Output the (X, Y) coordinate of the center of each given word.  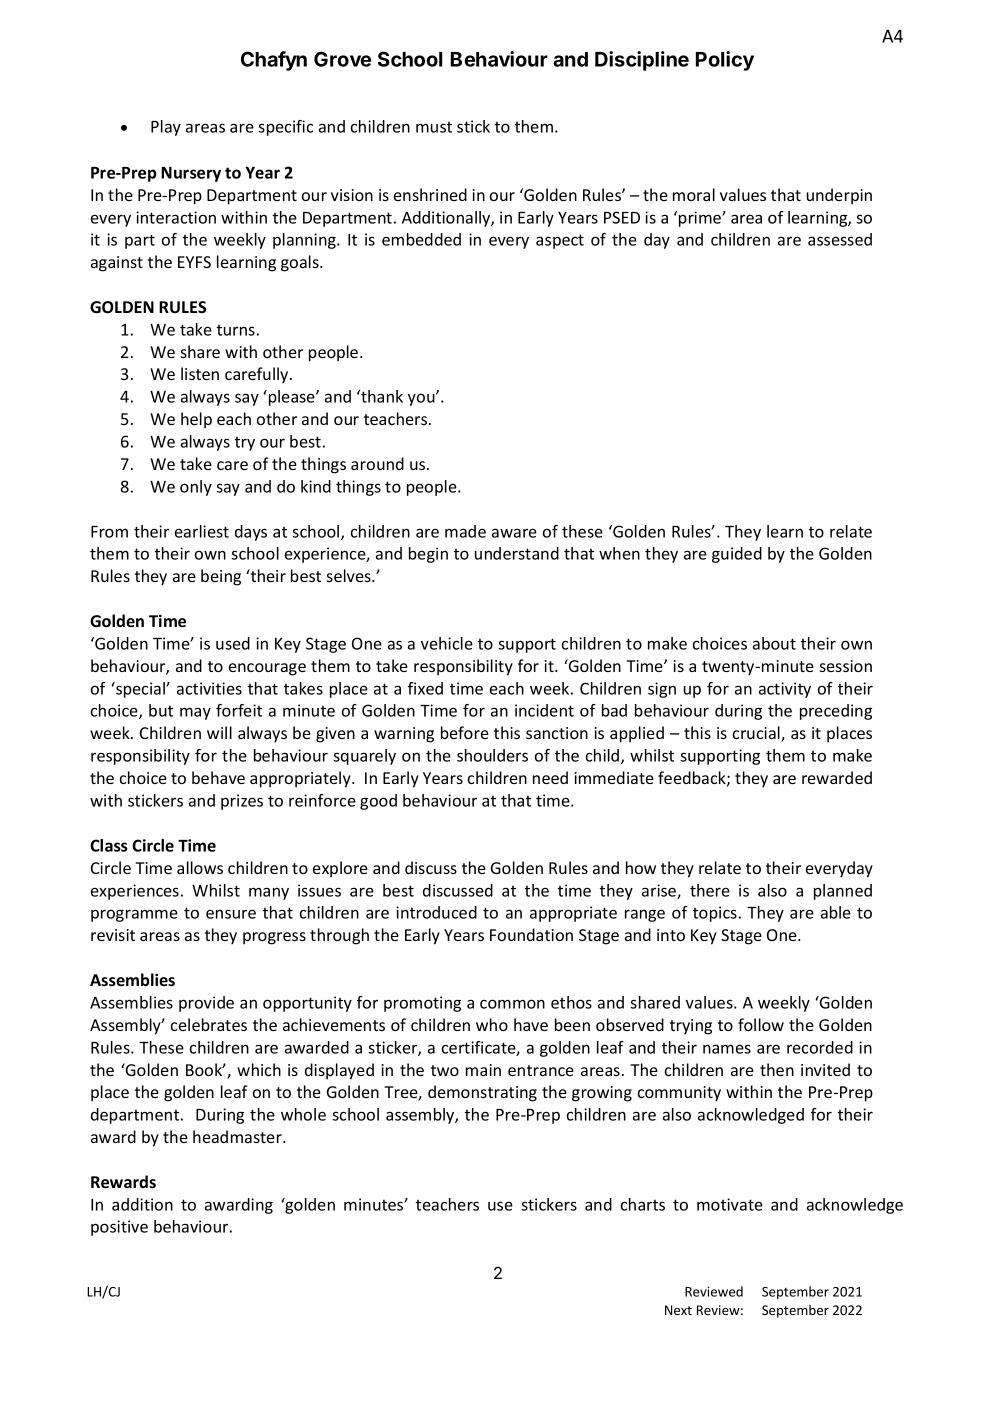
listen (200, 373)
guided (737, 555)
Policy (725, 61)
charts (643, 1204)
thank (381, 396)
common (512, 1004)
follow (761, 1024)
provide (206, 1004)
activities (209, 688)
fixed (425, 688)
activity (785, 690)
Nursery (191, 174)
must (434, 127)
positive (119, 1228)
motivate (730, 1204)
